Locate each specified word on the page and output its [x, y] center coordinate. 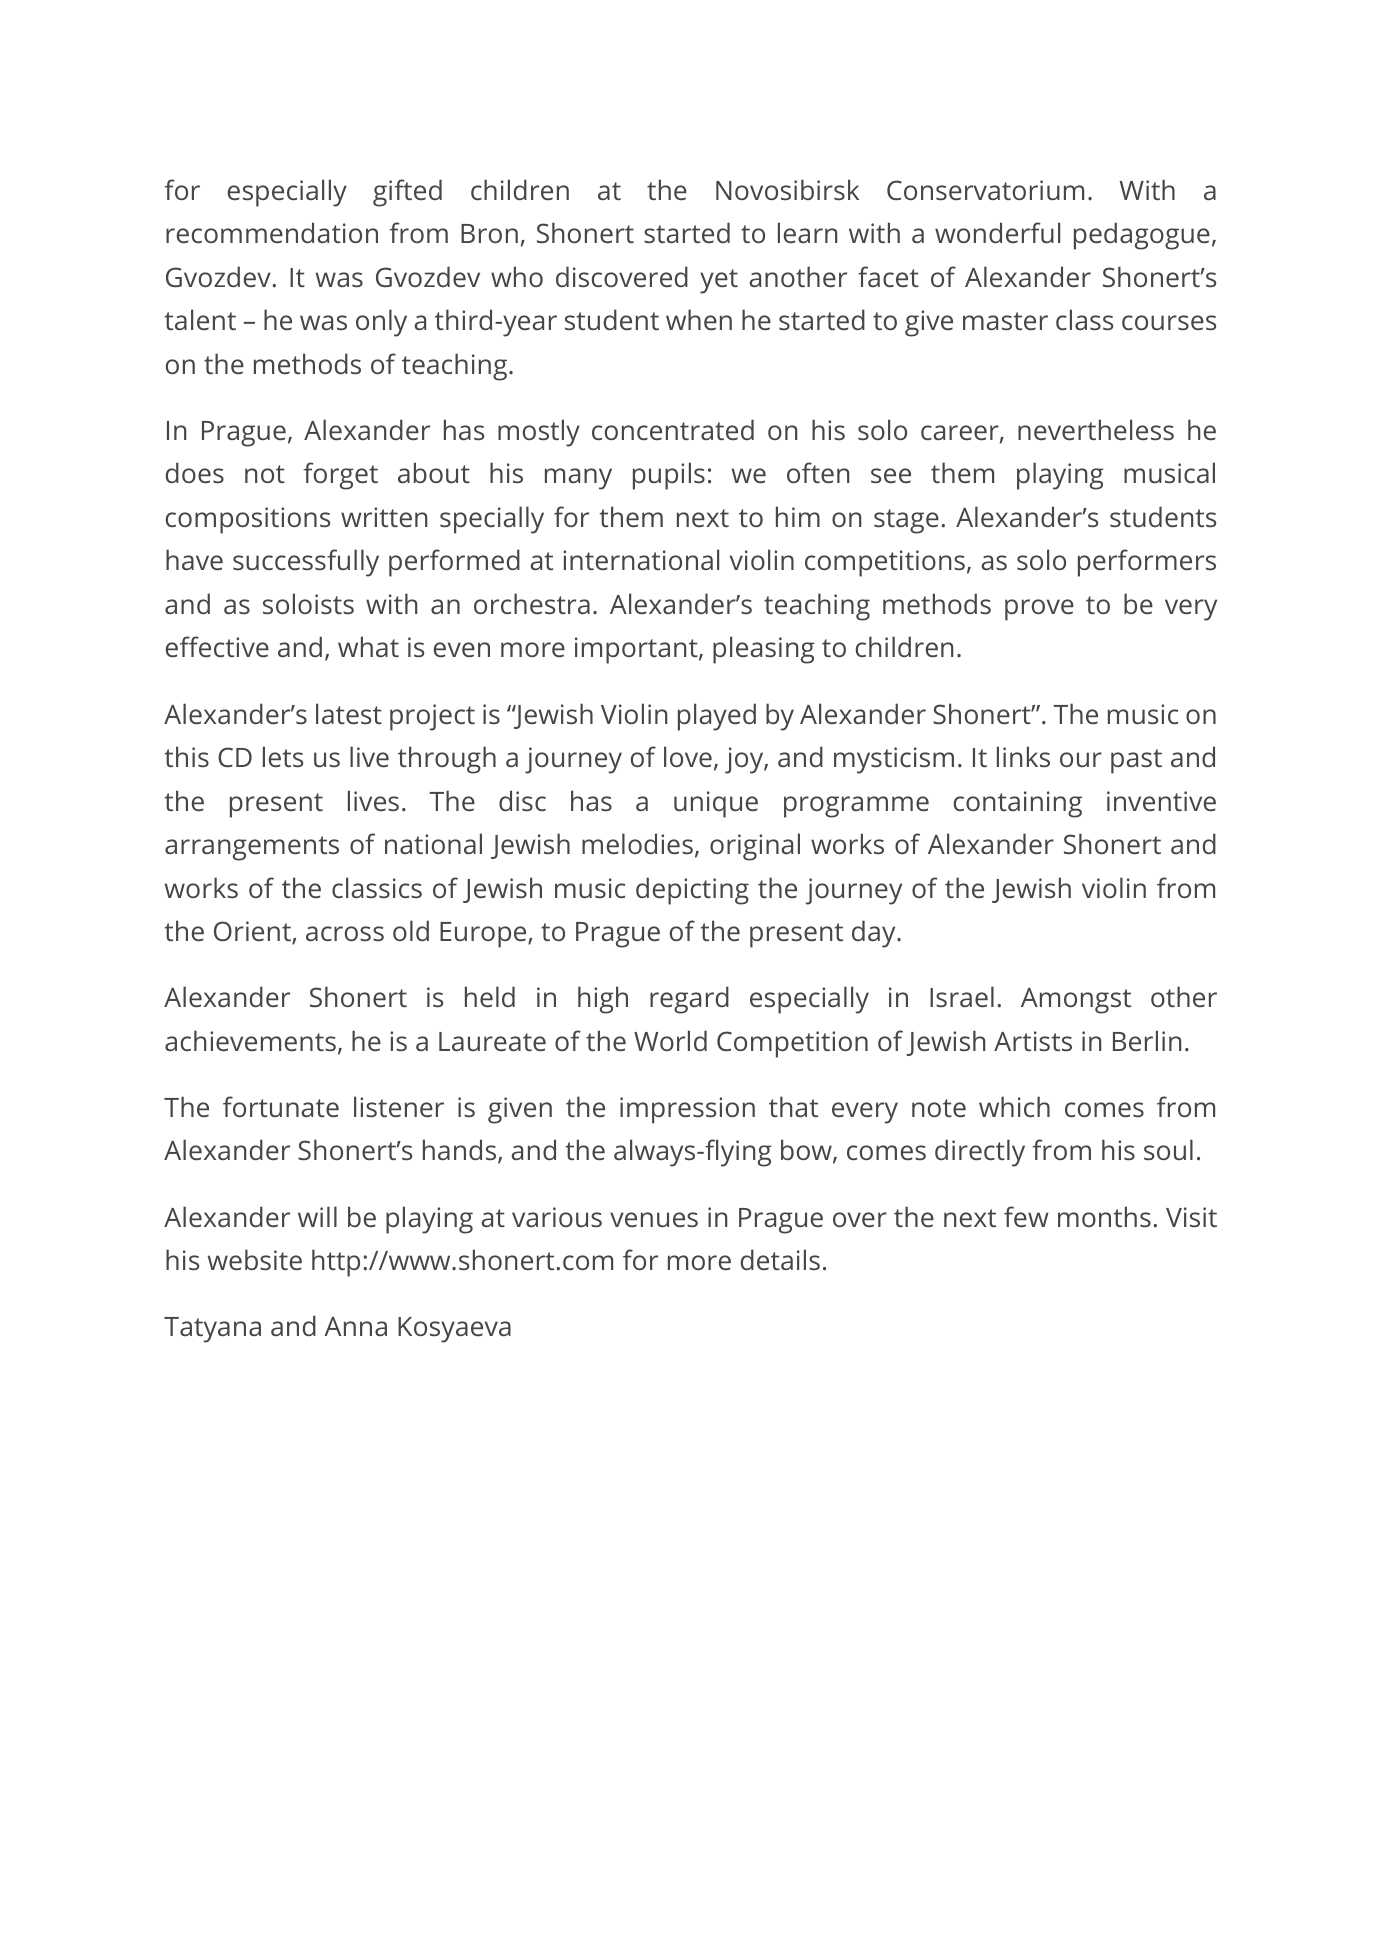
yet [719, 281]
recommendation [272, 232]
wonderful [997, 232]
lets [283, 756]
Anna [355, 1326]
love [688, 756]
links [1023, 756]
